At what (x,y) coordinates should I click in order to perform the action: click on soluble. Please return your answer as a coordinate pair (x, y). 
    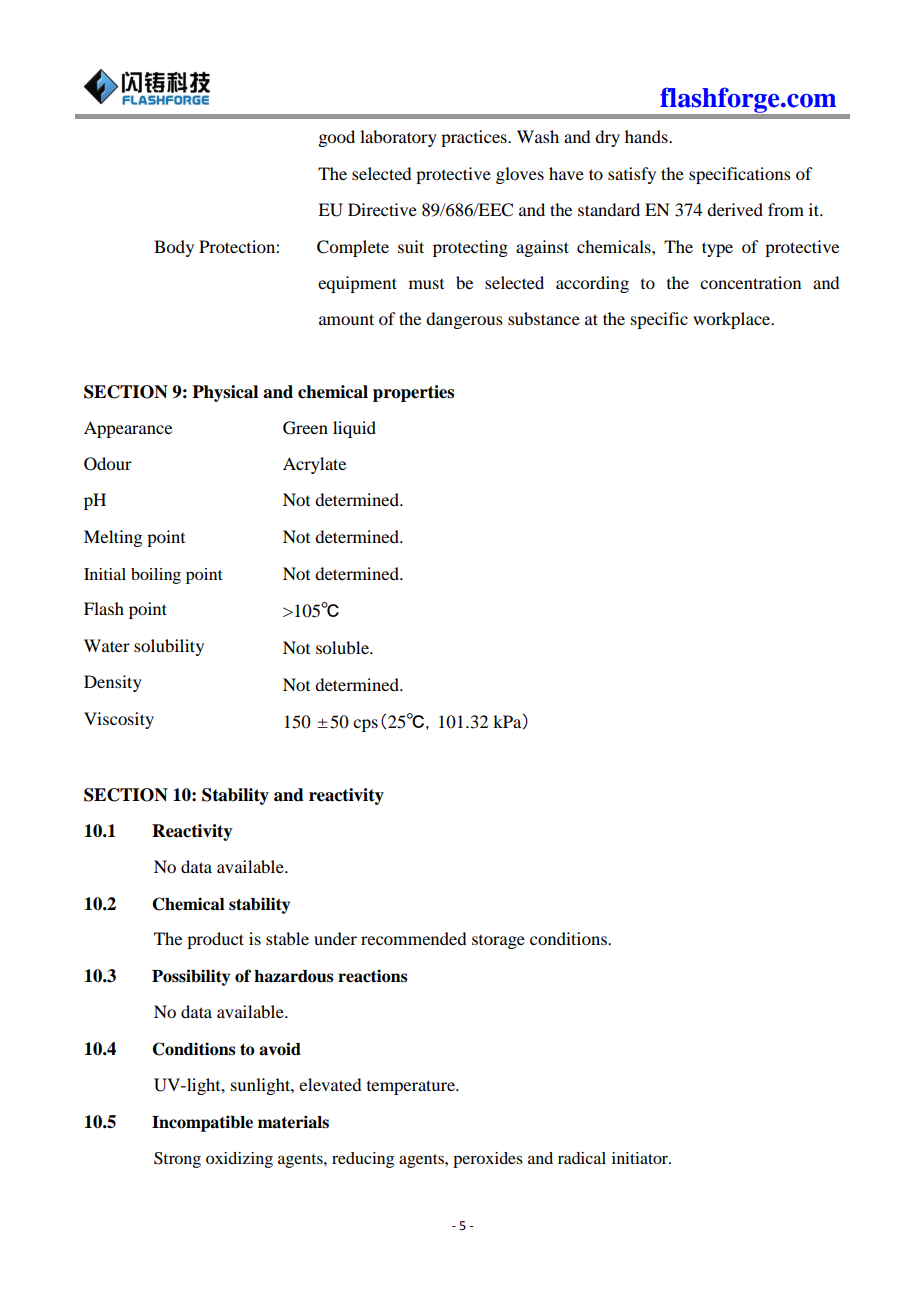
    Looking at the image, I should click on (343, 647).
